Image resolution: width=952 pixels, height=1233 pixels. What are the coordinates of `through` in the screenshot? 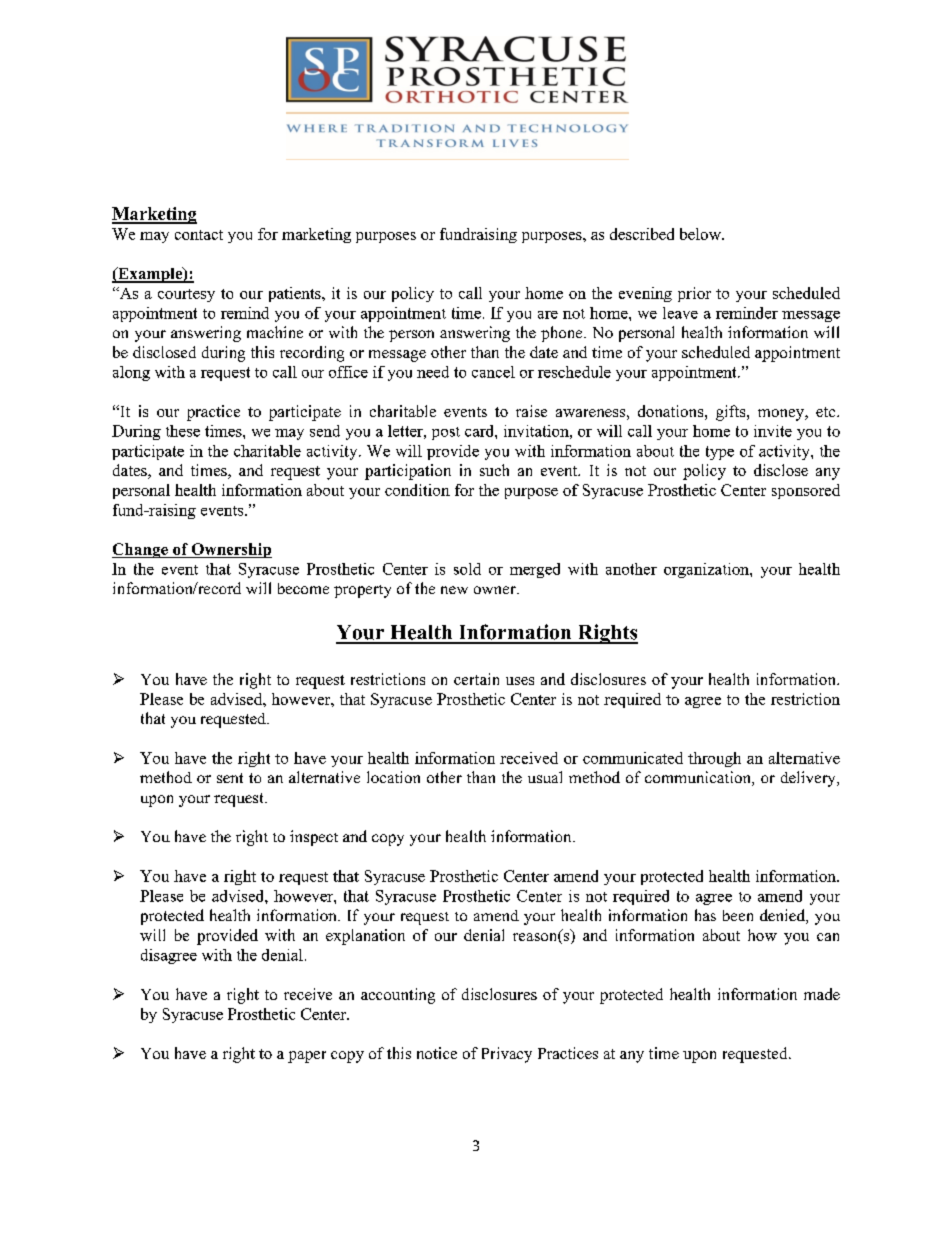 It's located at (714, 759).
